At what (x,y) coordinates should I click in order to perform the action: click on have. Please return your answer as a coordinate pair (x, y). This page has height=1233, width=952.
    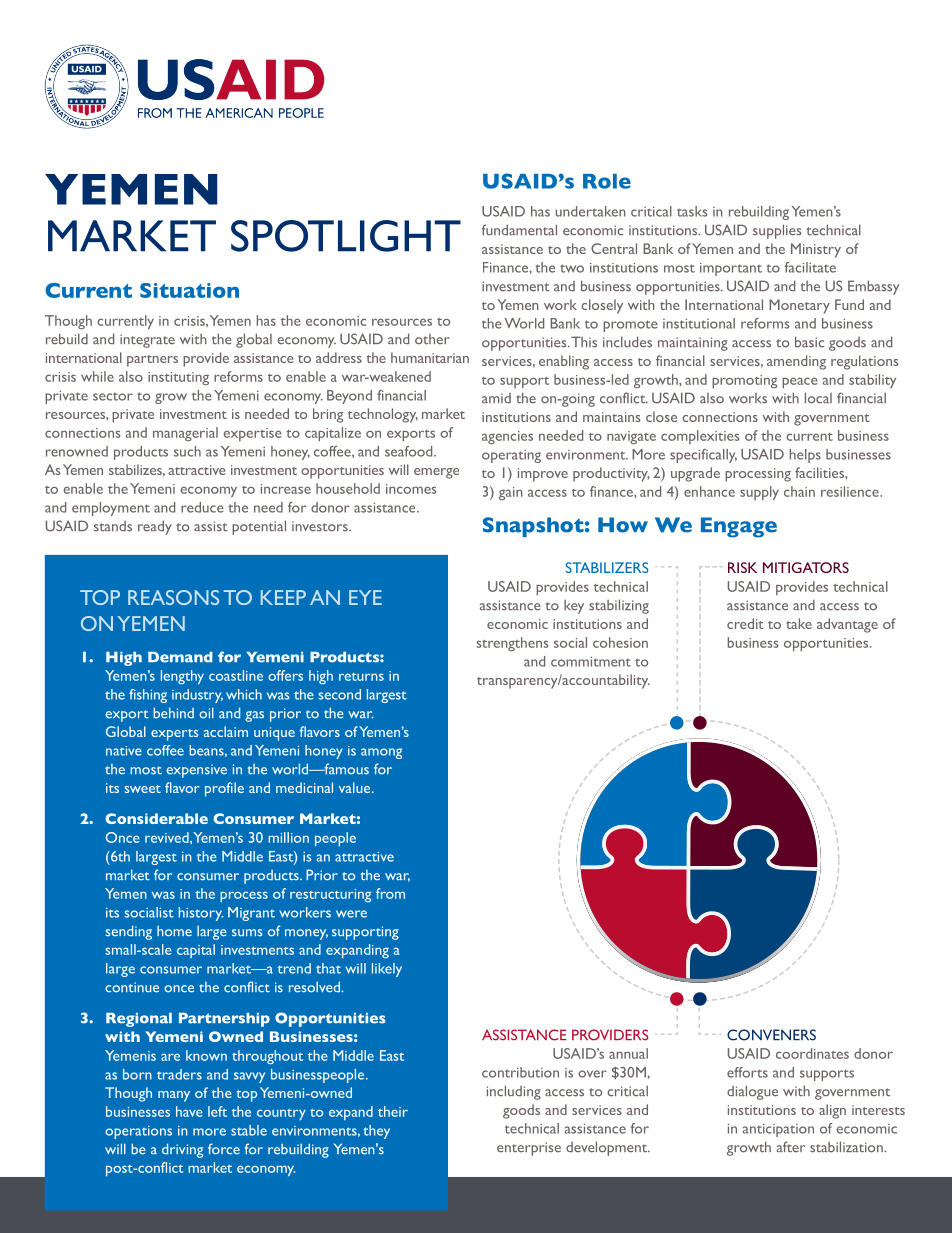
    Looking at the image, I should click on (189, 1111).
